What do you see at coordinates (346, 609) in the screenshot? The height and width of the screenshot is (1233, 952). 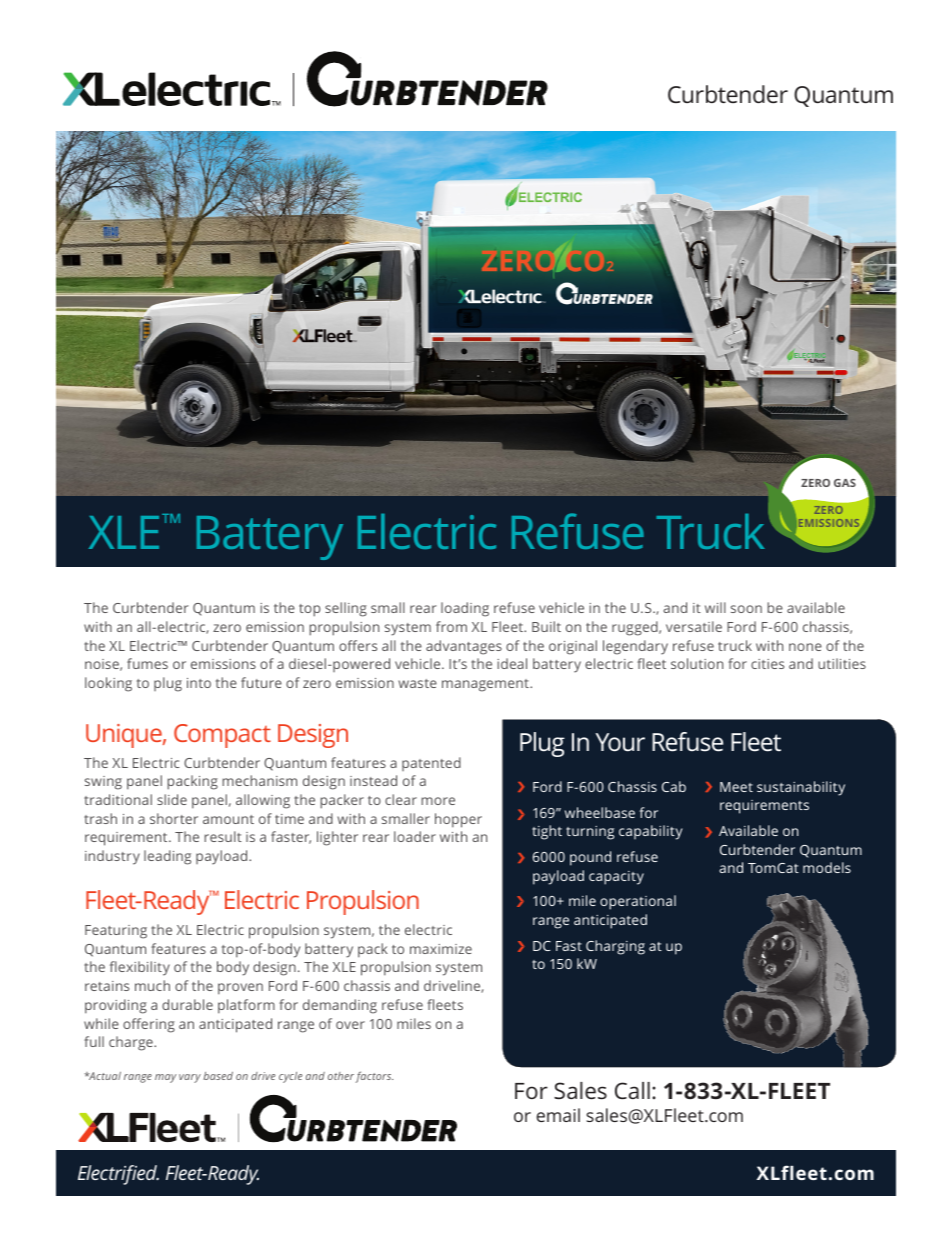 I see `selling` at bounding box center [346, 609].
